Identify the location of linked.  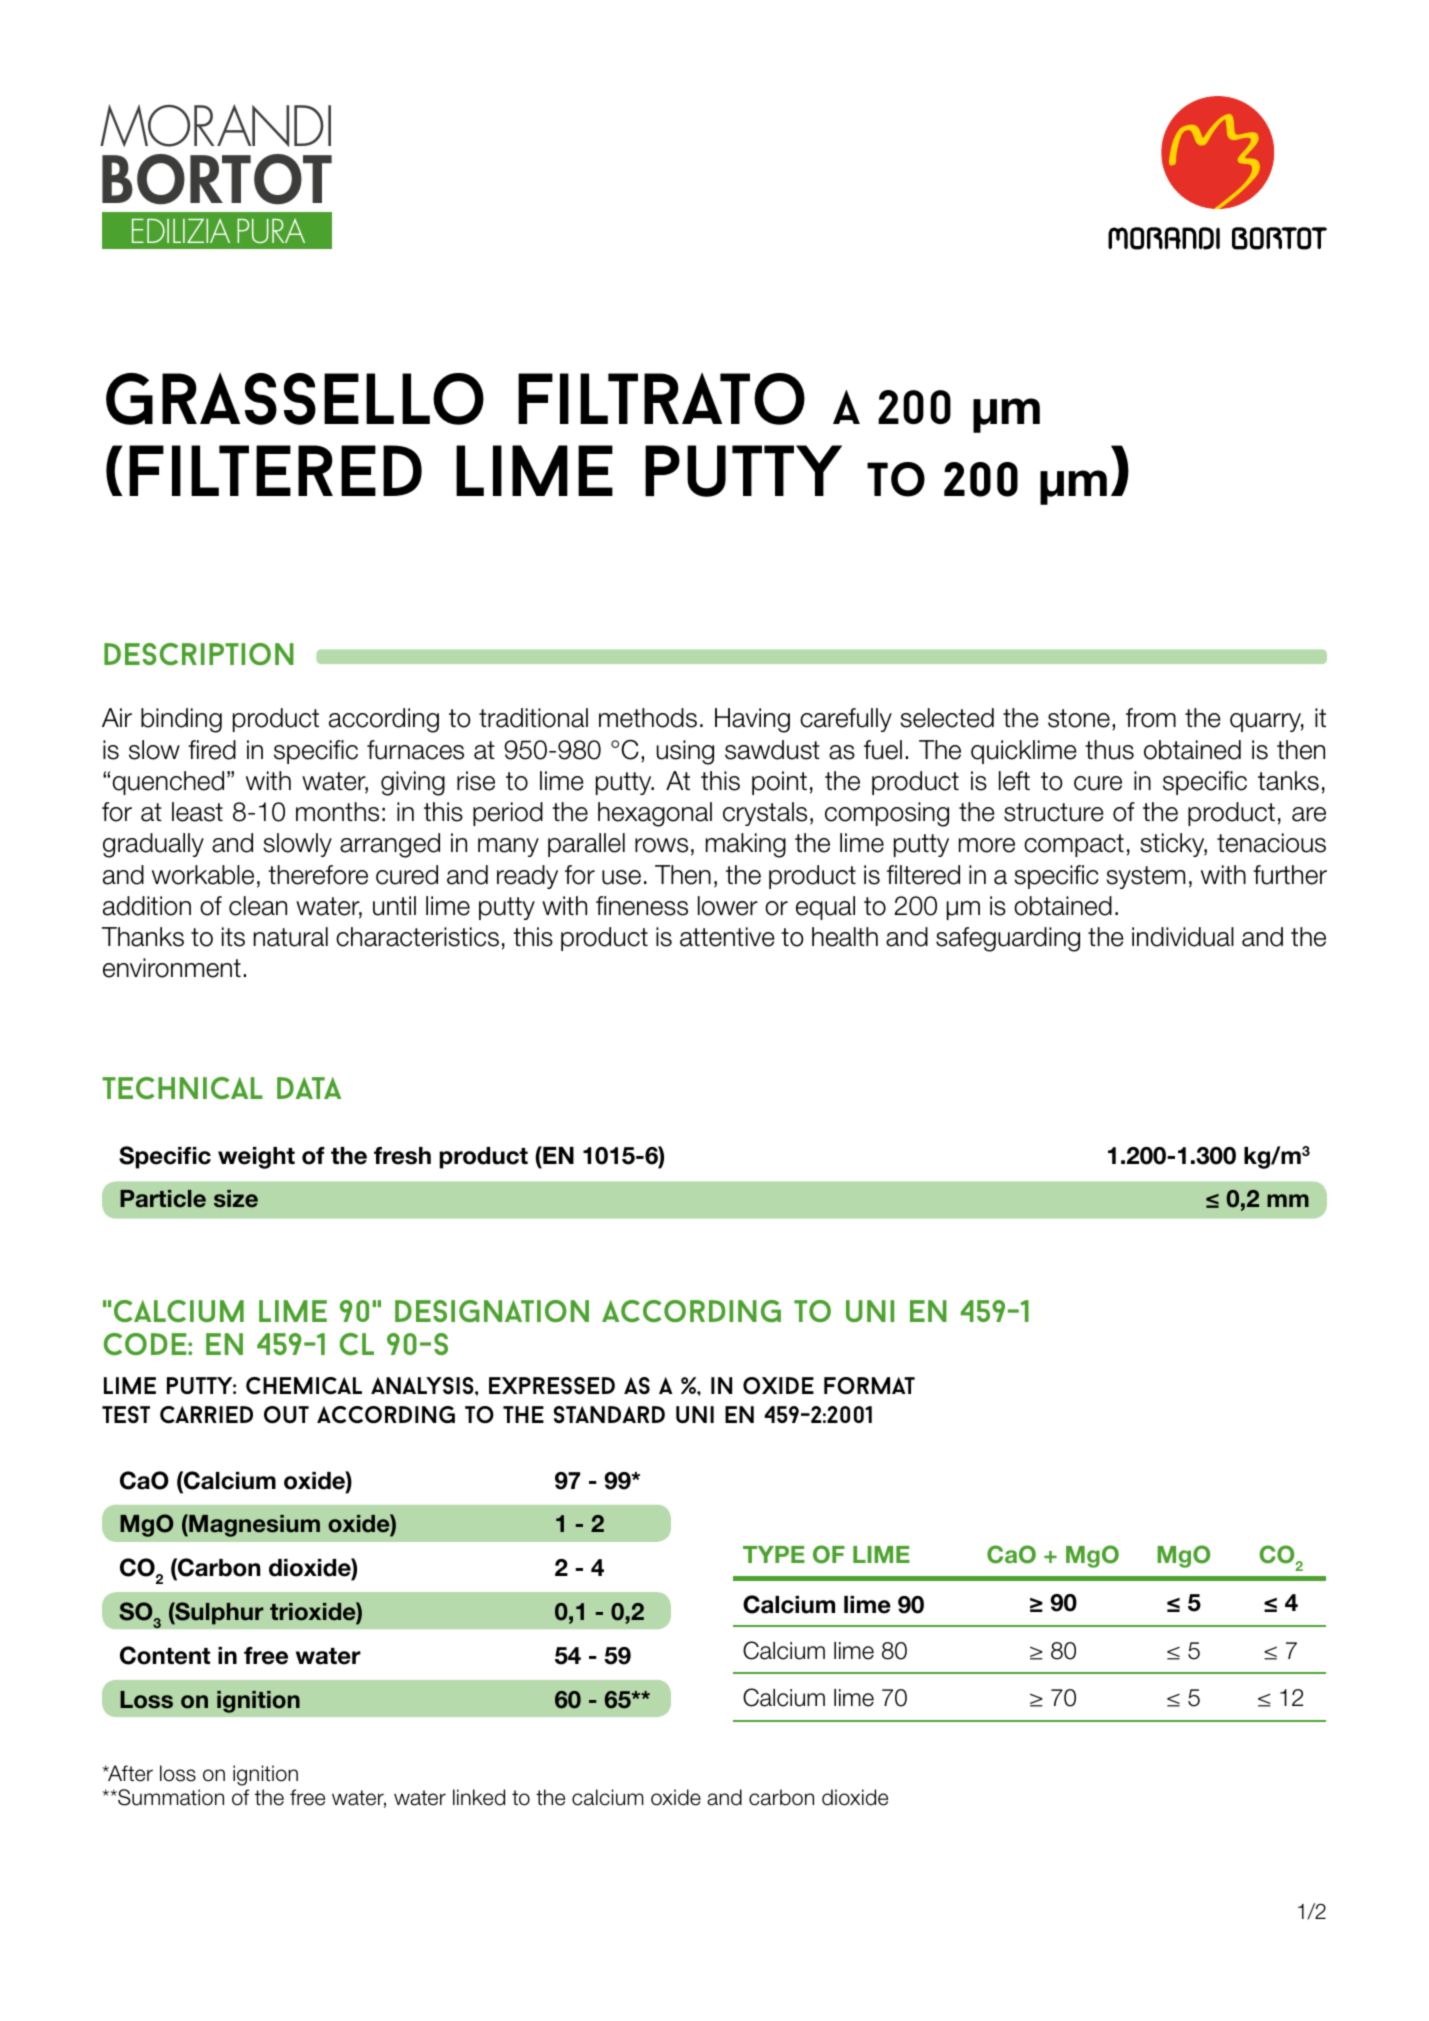
(479, 1797).
